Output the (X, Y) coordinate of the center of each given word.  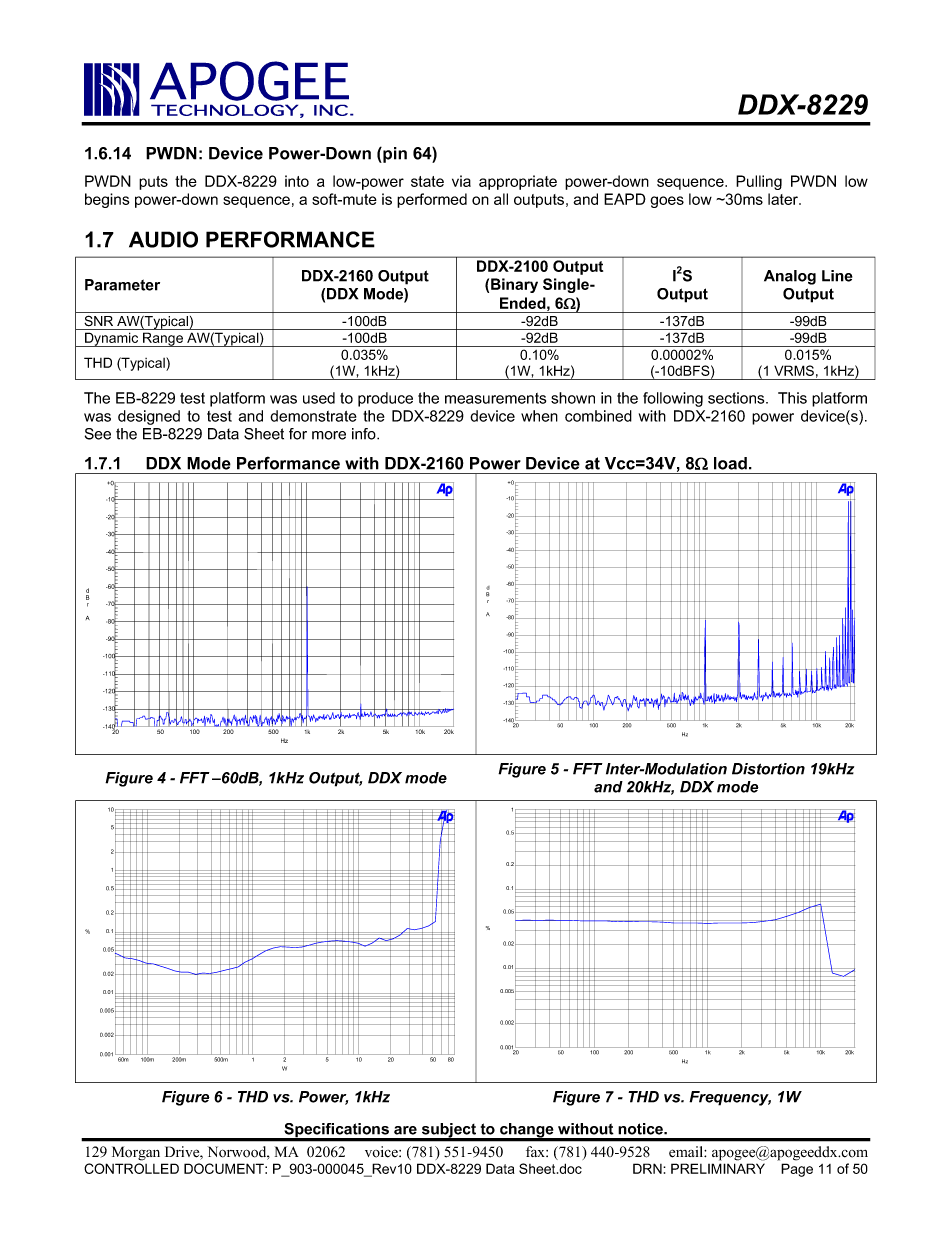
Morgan (136, 1153)
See (98, 434)
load (730, 463)
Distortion (768, 769)
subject (449, 1131)
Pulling (759, 182)
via (461, 181)
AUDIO (163, 239)
